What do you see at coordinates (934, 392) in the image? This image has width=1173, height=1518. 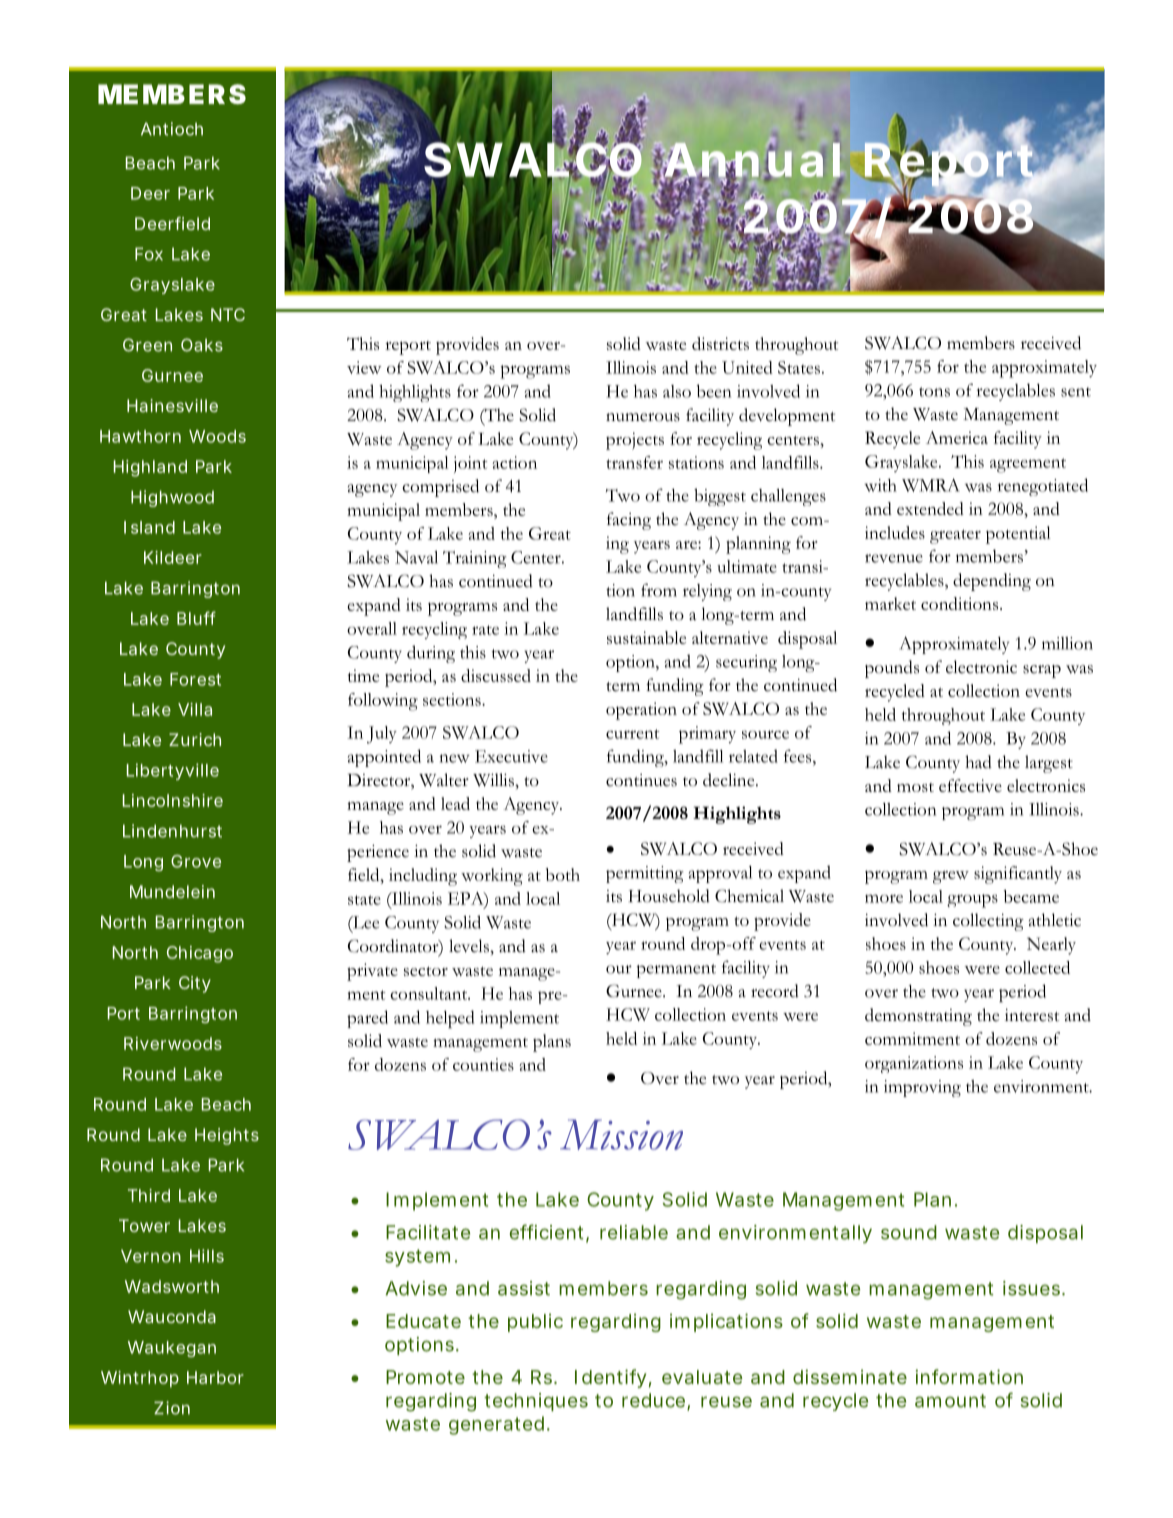 I see `tons` at bounding box center [934, 392].
